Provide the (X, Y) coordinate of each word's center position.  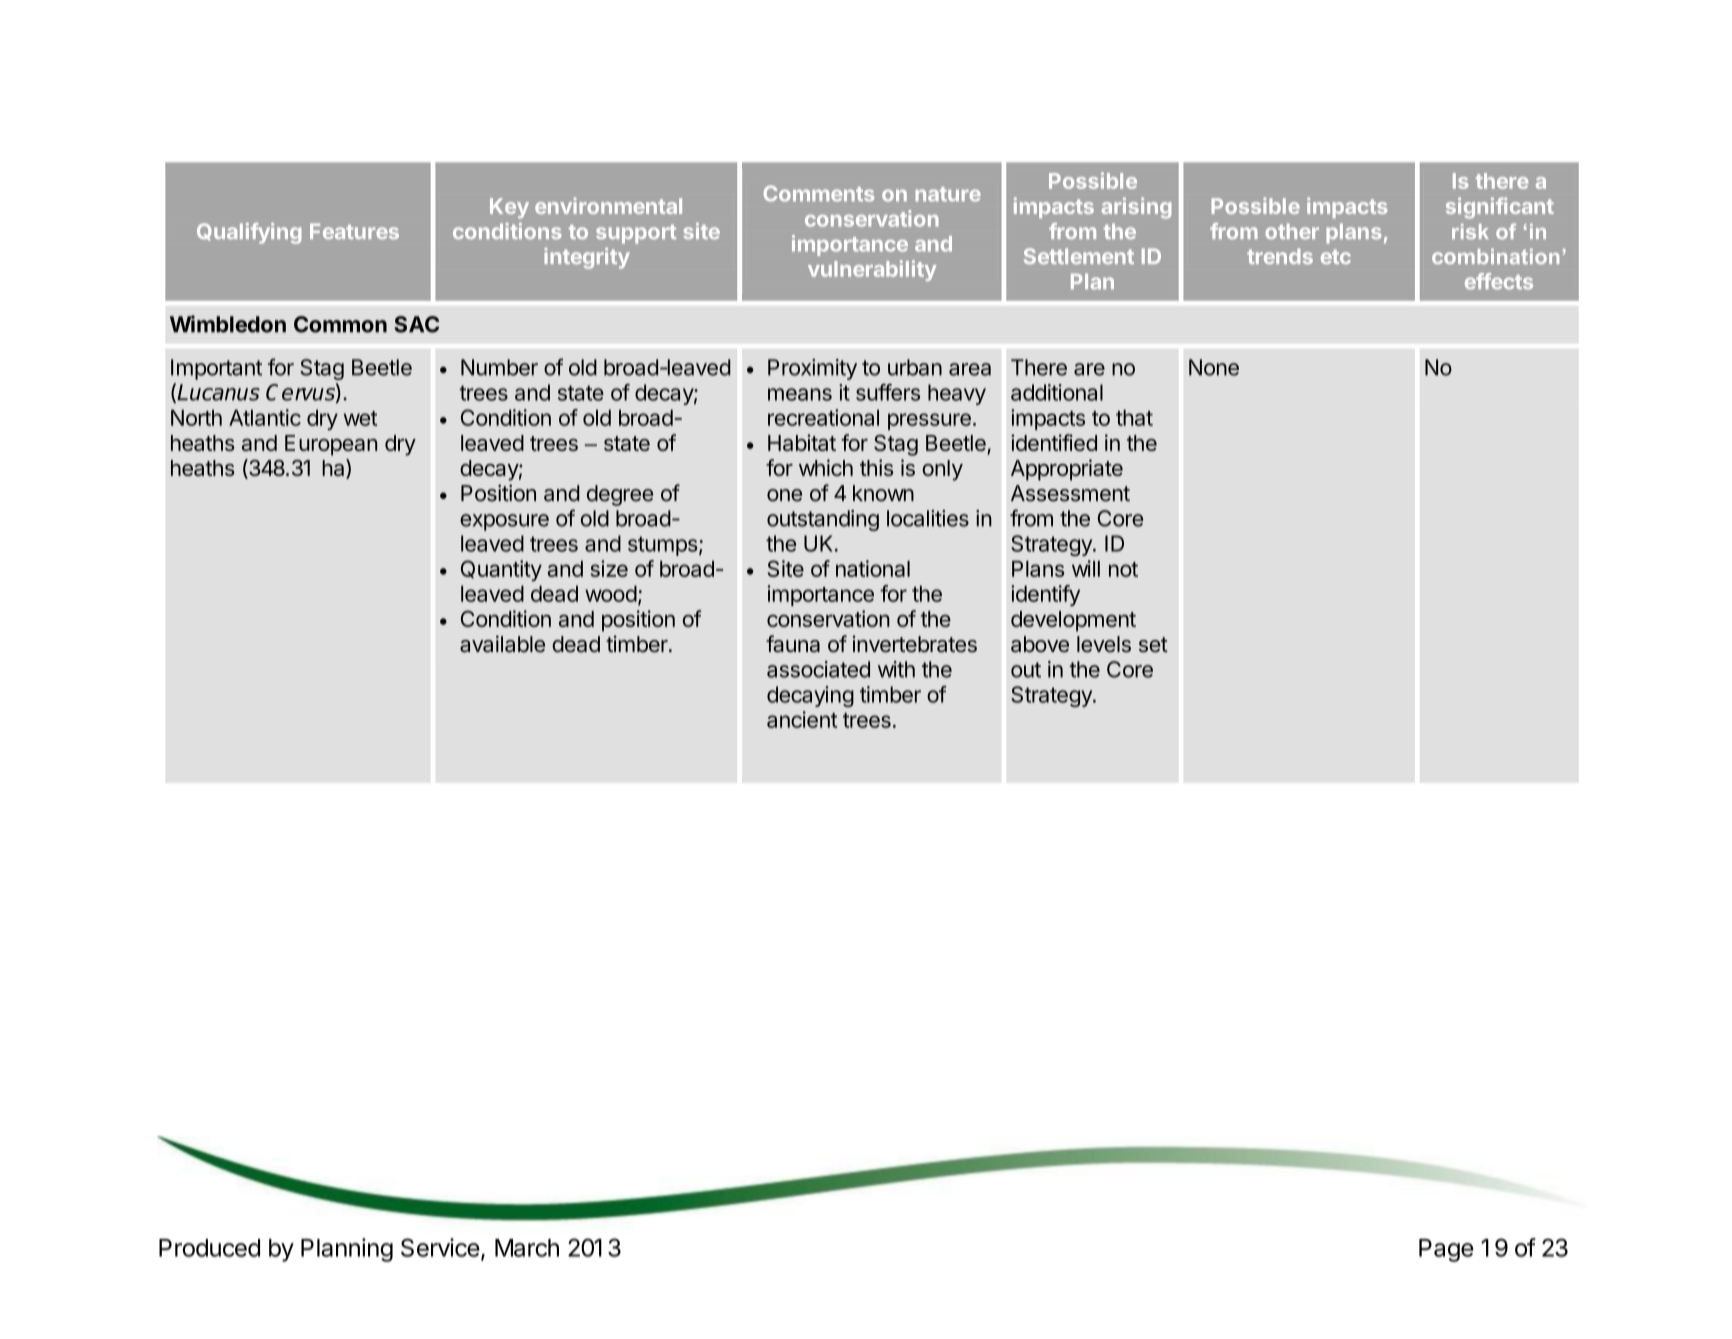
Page (1446, 1250)
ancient (802, 719)
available (502, 644)
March (527, 1248)
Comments (818, 193)
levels (1104, 644)
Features (354, 231)
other (1292, 231)
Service (440, 1247)
